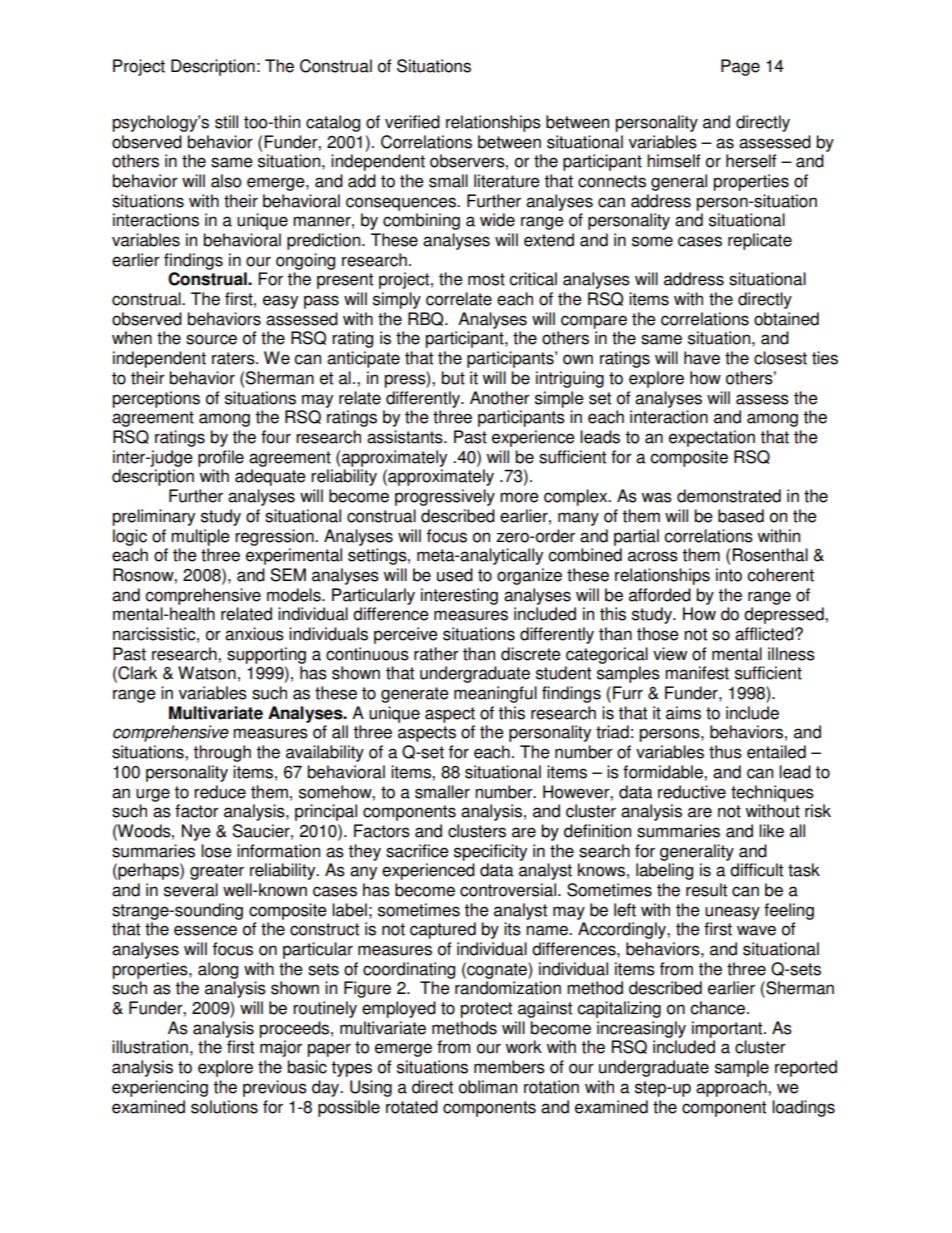 This document has height=1233, width=952. I want to click on Page, so click(740, 67).
